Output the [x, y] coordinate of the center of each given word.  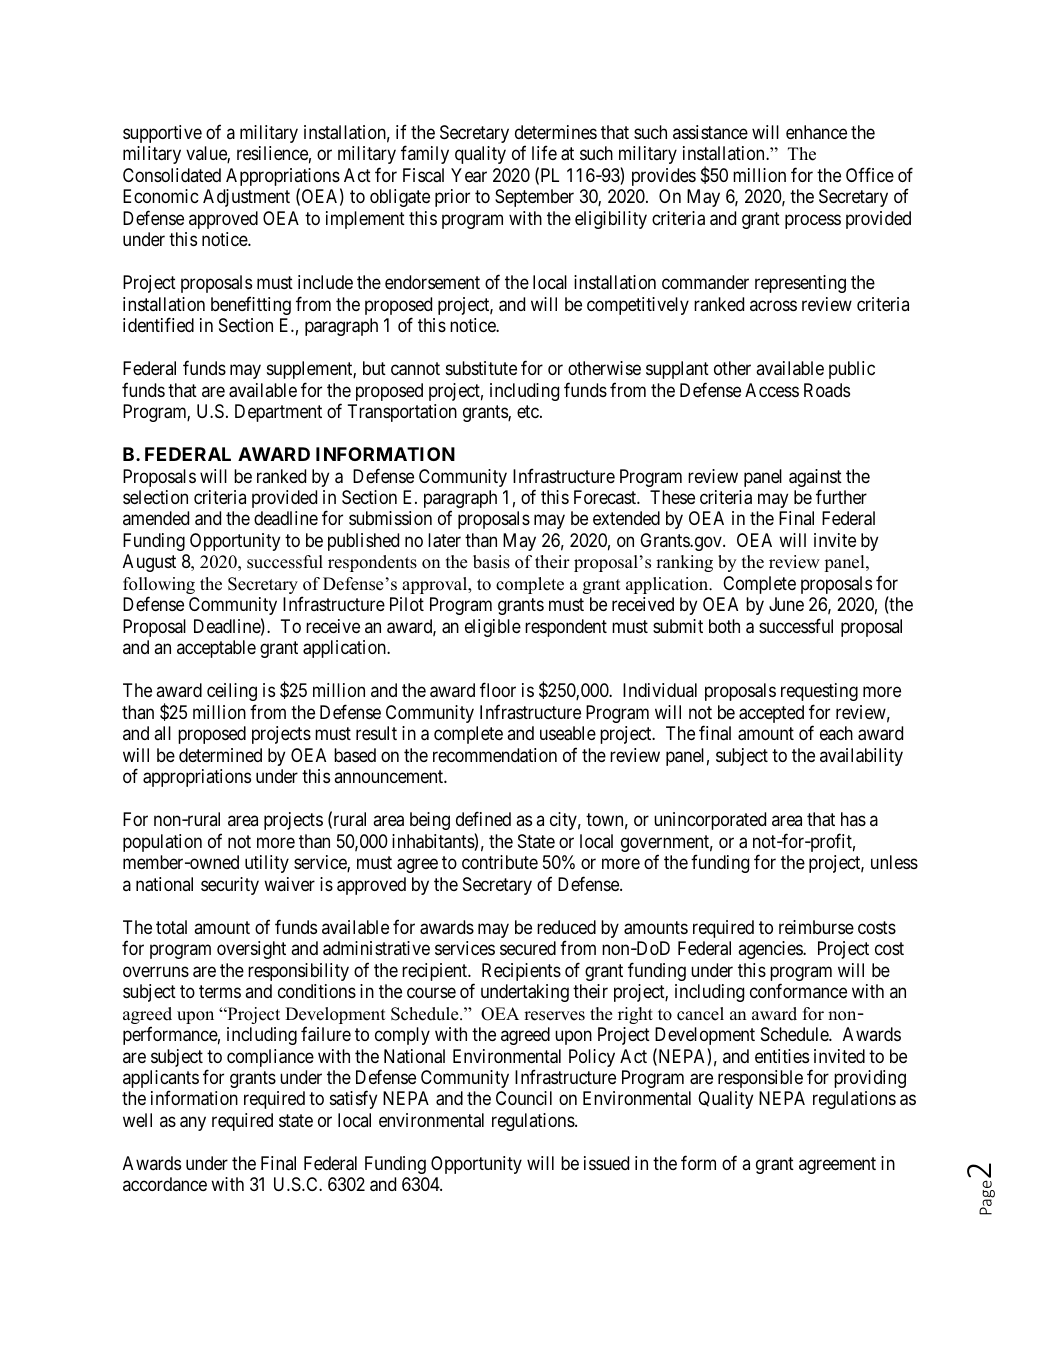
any [193, 1123]
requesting [819, 692]
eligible [493, 628]
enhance [816, 132]
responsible [760, 1079]
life [544, 152]
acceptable [216, 649]
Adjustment [246, 198]
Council [524, 1098]
